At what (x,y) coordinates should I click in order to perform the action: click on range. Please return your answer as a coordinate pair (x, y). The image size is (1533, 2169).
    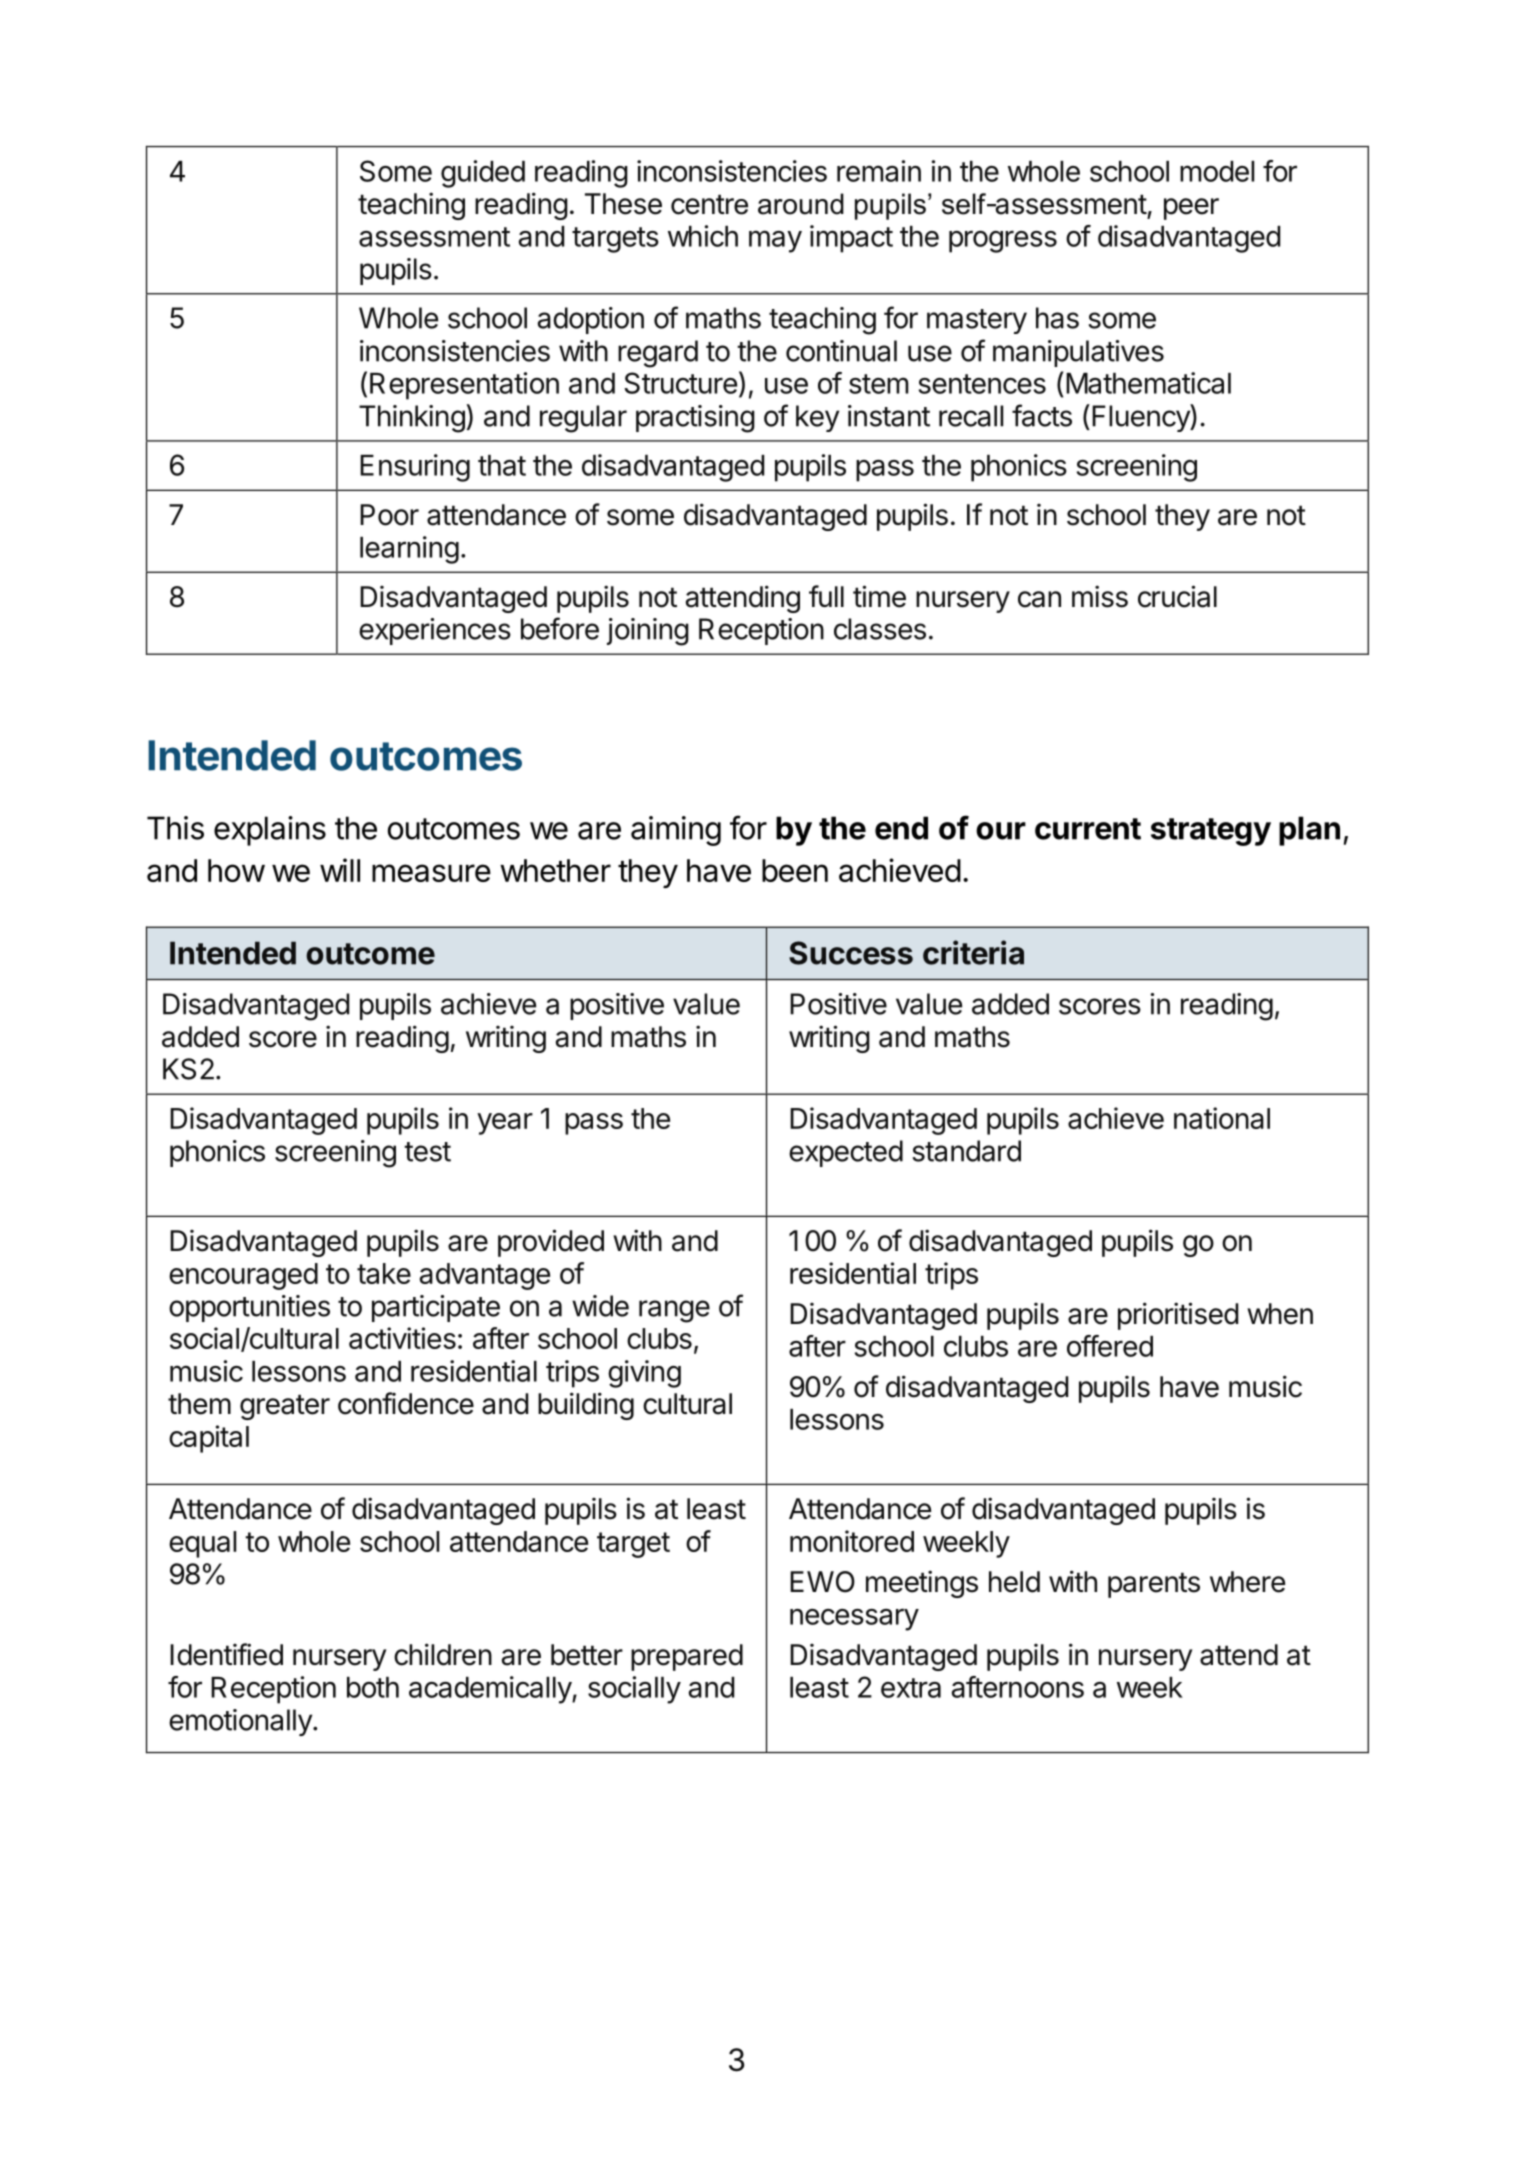
    Looking at the image, I should click on (674, 1311).
